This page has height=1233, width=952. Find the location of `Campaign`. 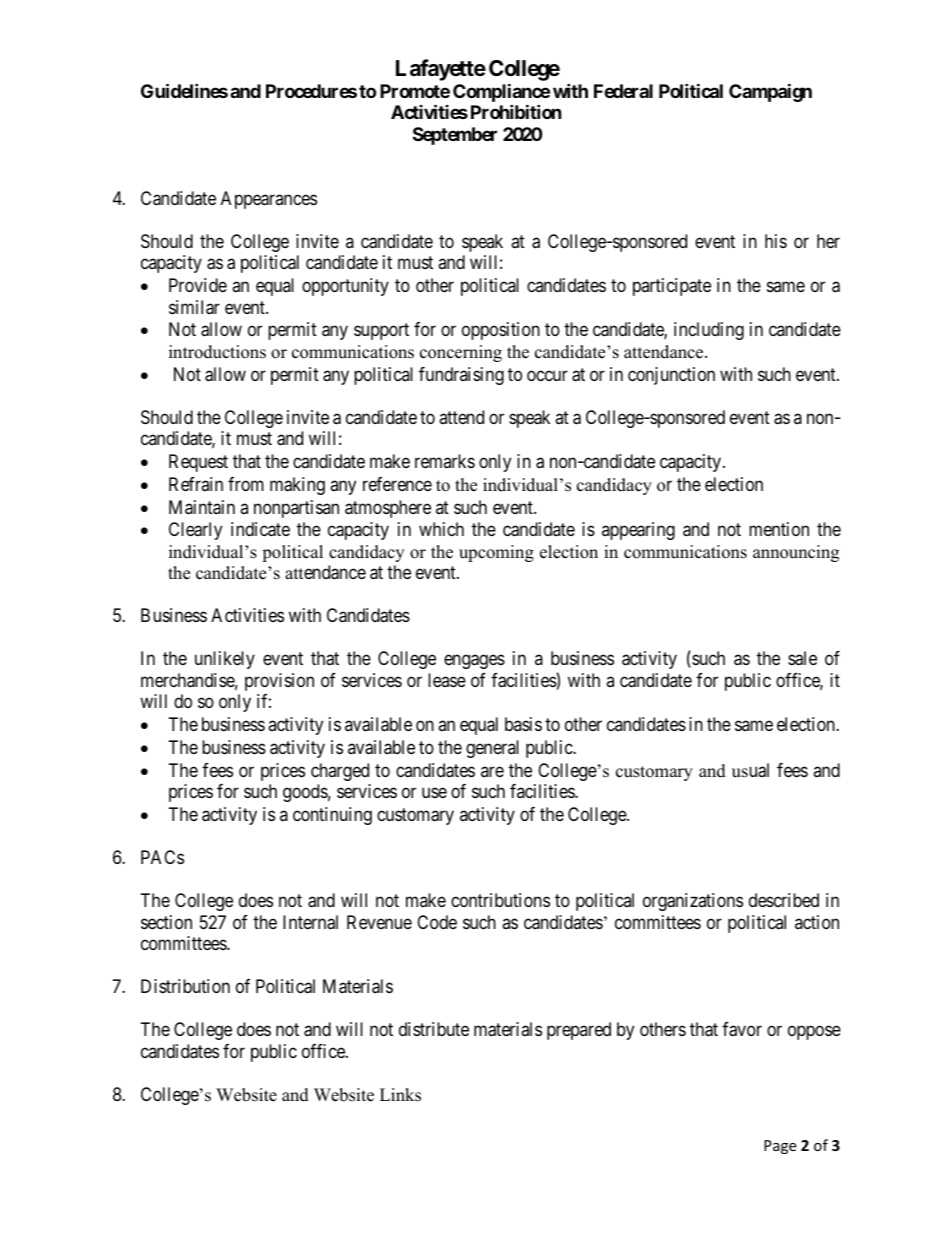

Campaign is located at coordinates (770, 92).
